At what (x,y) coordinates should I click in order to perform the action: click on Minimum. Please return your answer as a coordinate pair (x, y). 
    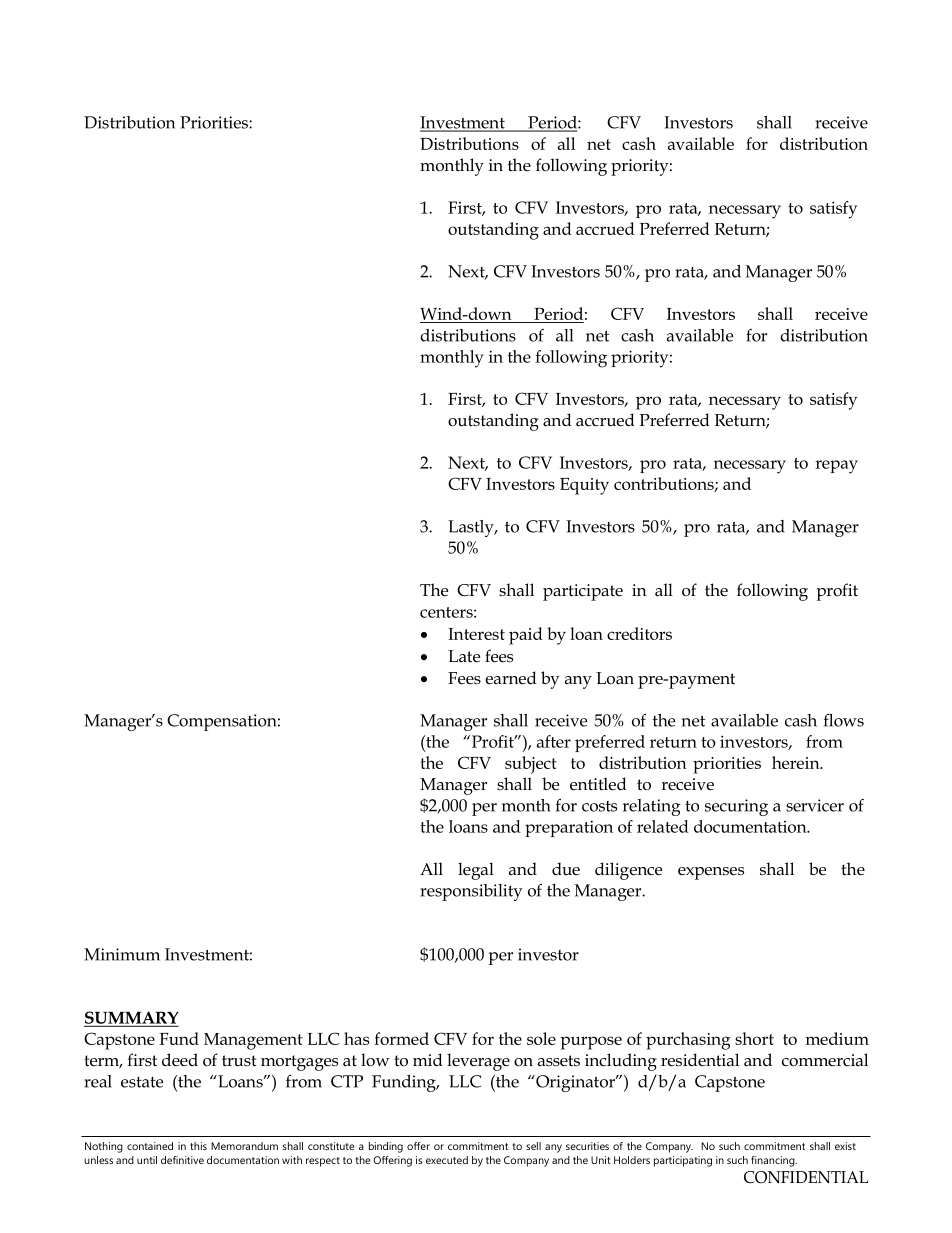
    Looking at the image, I should click on (122, 954).
